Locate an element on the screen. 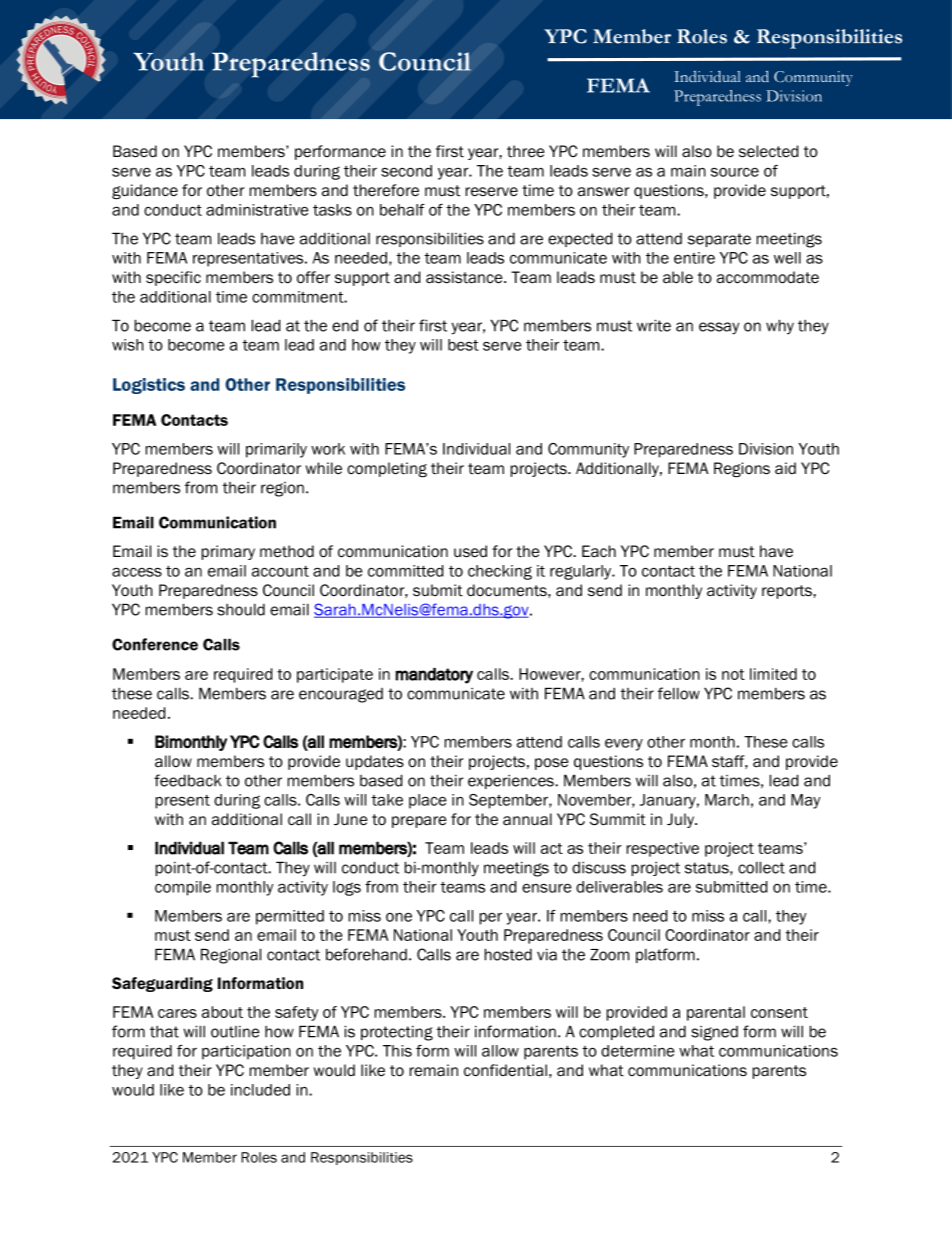 Image resolution: width=952 pixels, height=1233 pixels. administrative is located at coordinates (257, 210).
